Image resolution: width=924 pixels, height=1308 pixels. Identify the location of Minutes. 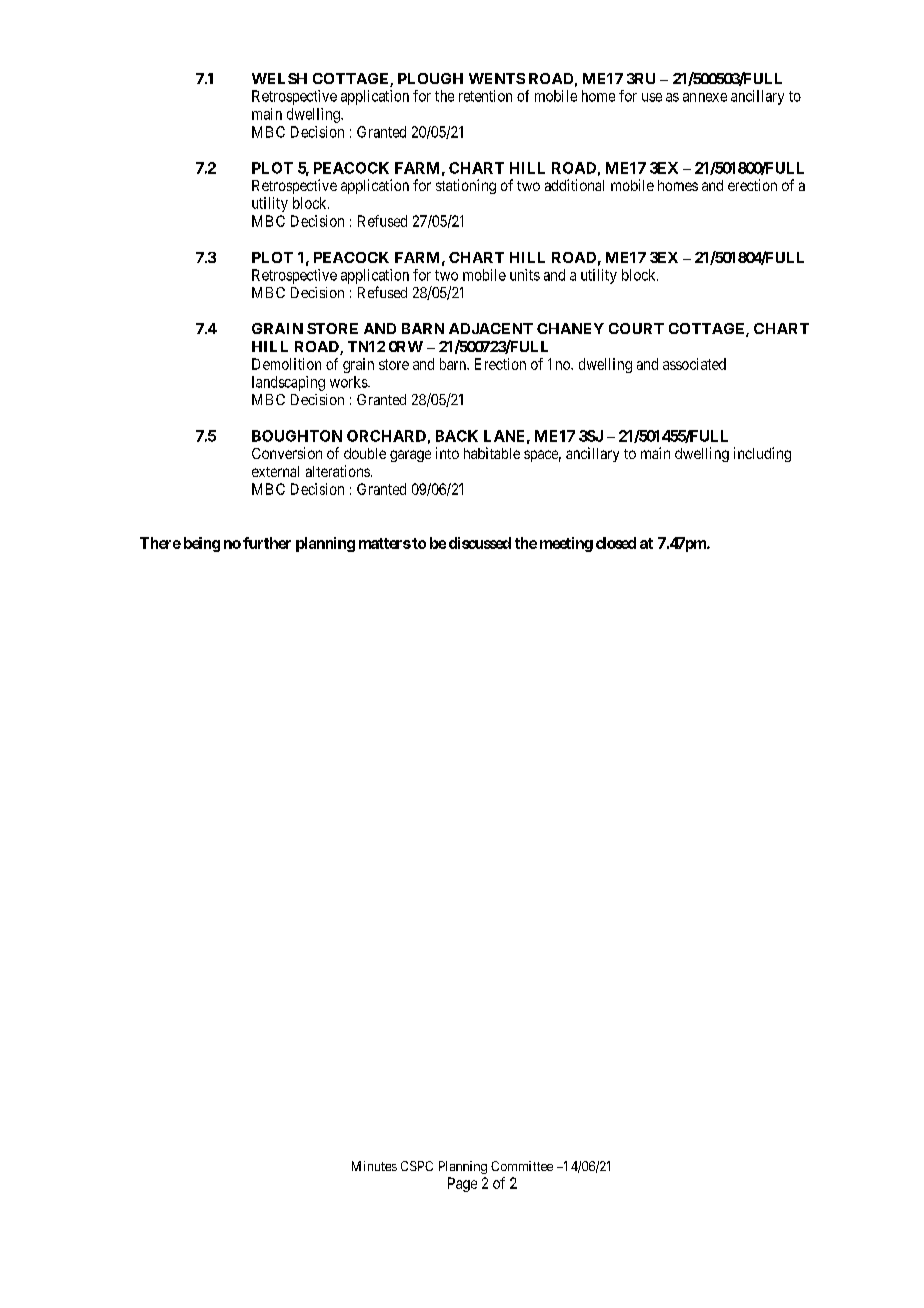
(374, 1166).
